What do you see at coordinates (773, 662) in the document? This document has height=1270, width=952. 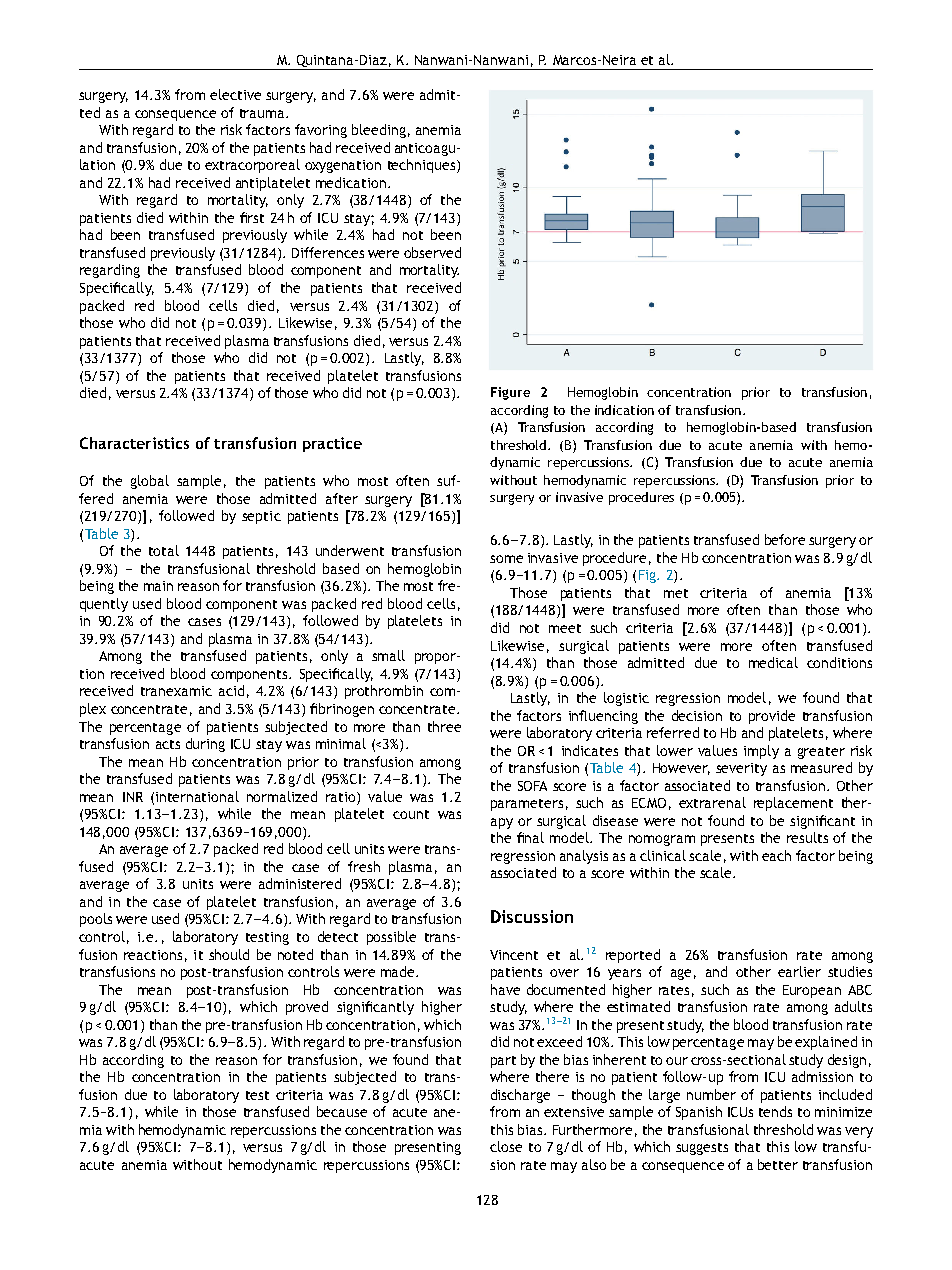 I see `medical` at bounding box center [773, 662].
